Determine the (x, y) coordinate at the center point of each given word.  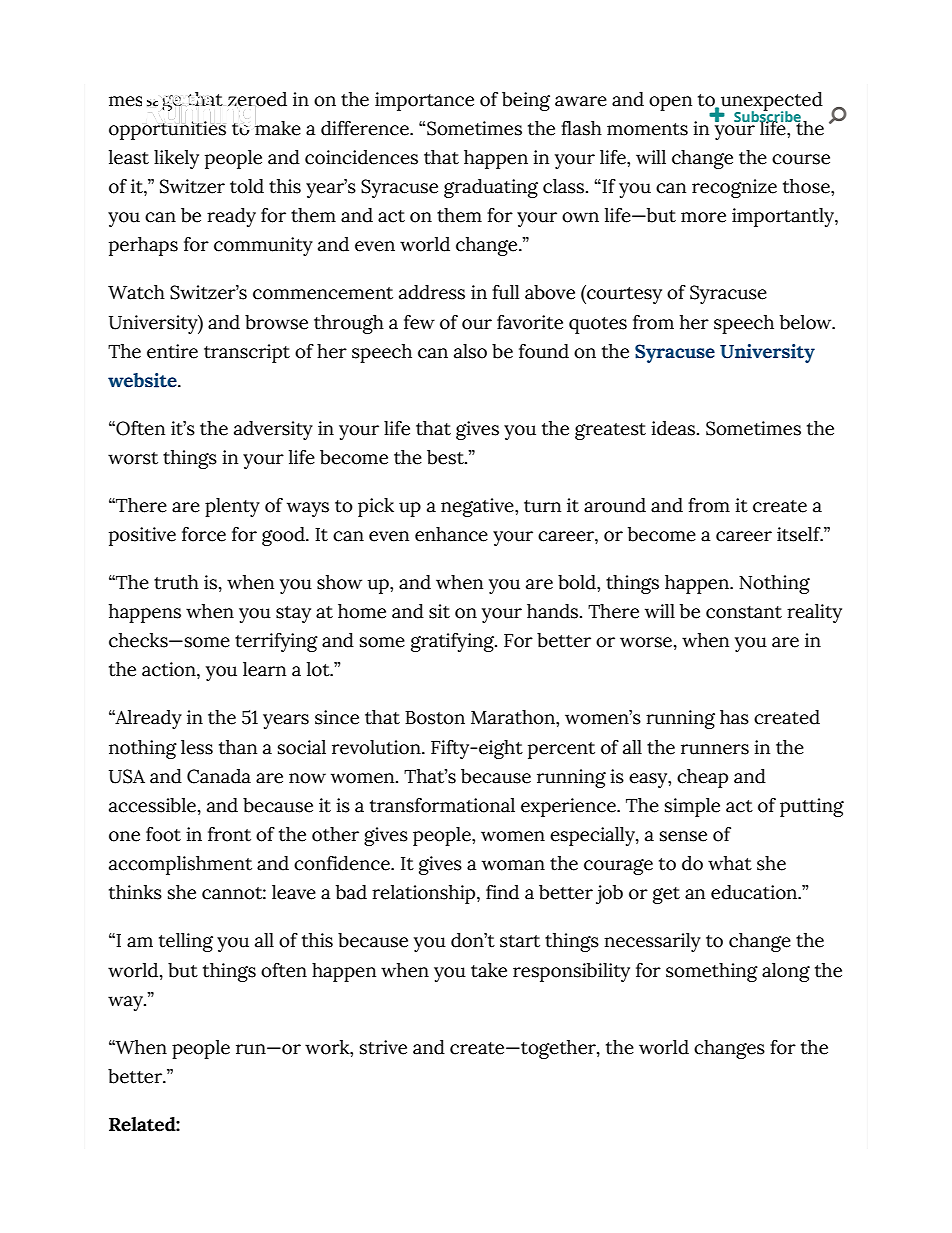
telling (186, 942)
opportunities (167, 129)
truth (176, 582)
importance (424, 101)
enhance (451, 534)
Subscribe (767, 116)
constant (744, 612)
